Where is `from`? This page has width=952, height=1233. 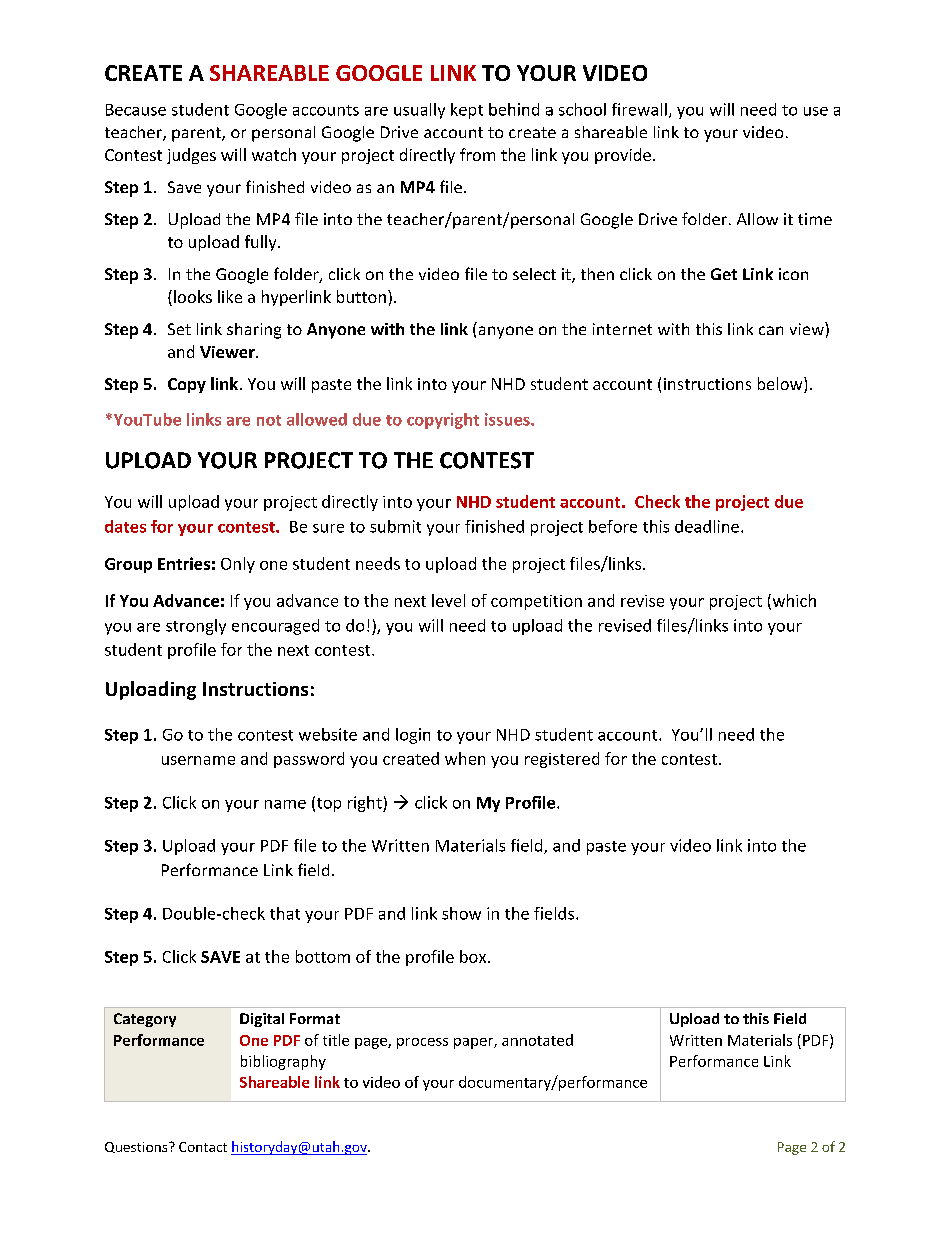
from is located at coordinates (477, 154).
